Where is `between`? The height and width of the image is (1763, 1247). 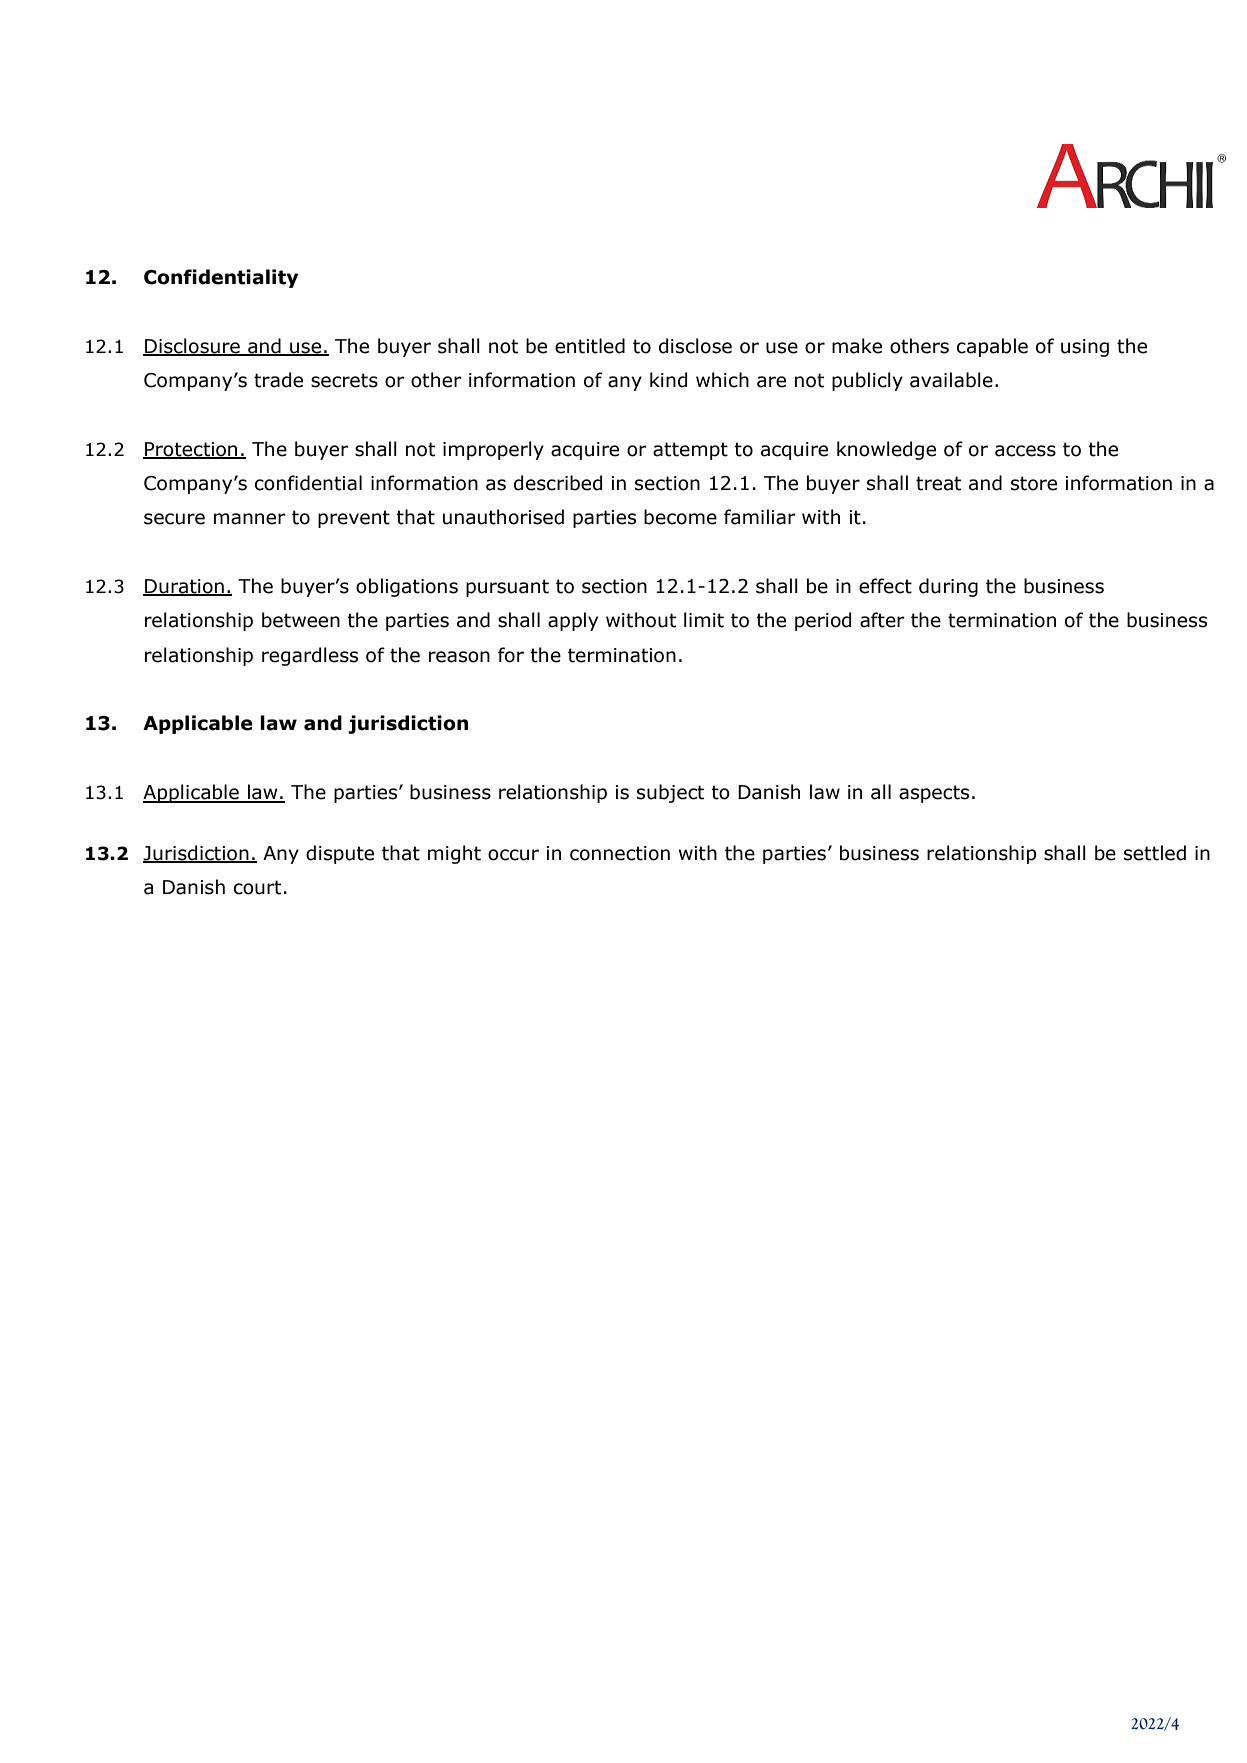 between is located at coordinates (301, 620).
